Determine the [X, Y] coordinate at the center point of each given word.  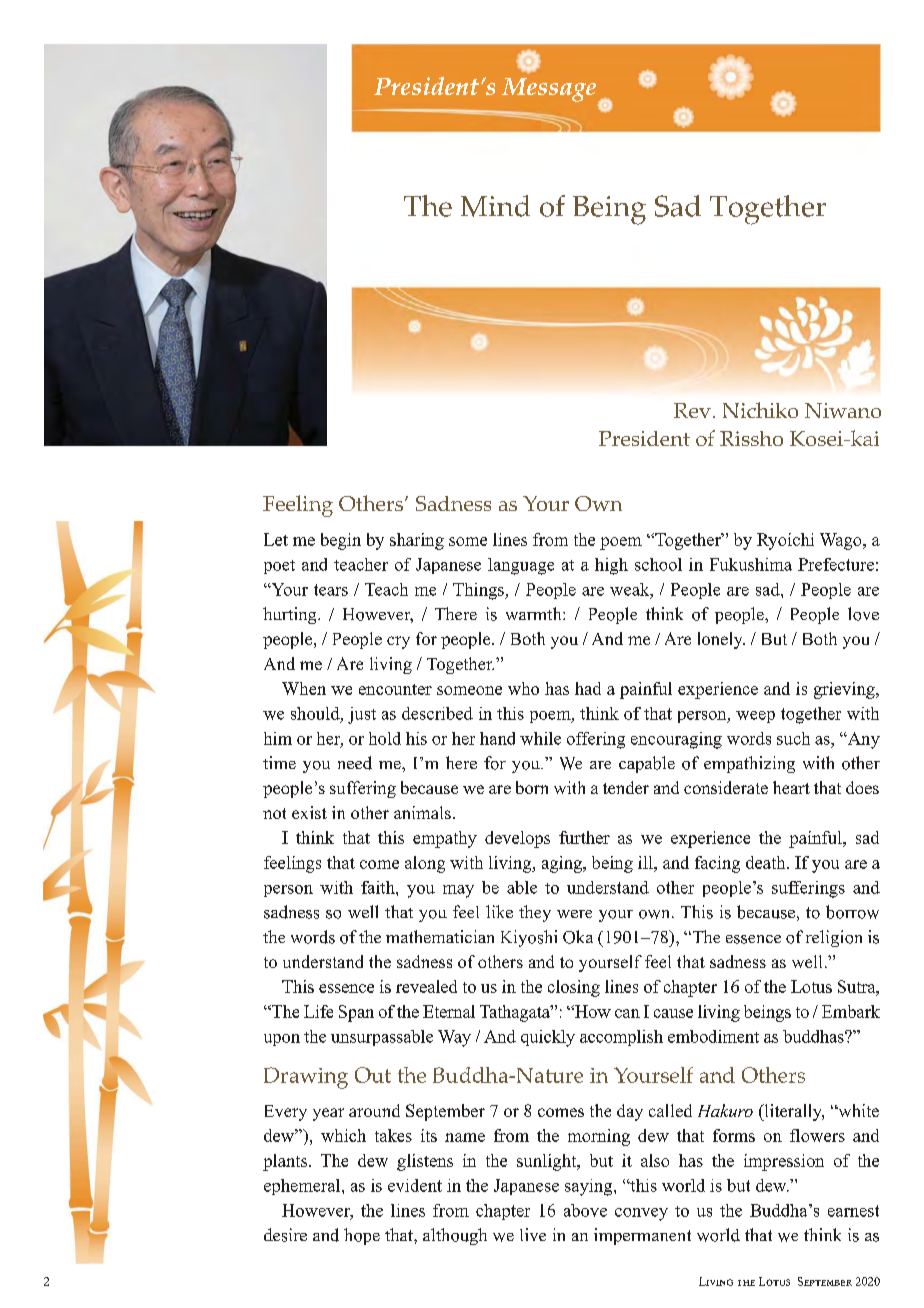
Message [549, 90]
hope [362, 1236]
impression [784, 1162]
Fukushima [751, 564]
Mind [495, 206]
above [585, 1210]
